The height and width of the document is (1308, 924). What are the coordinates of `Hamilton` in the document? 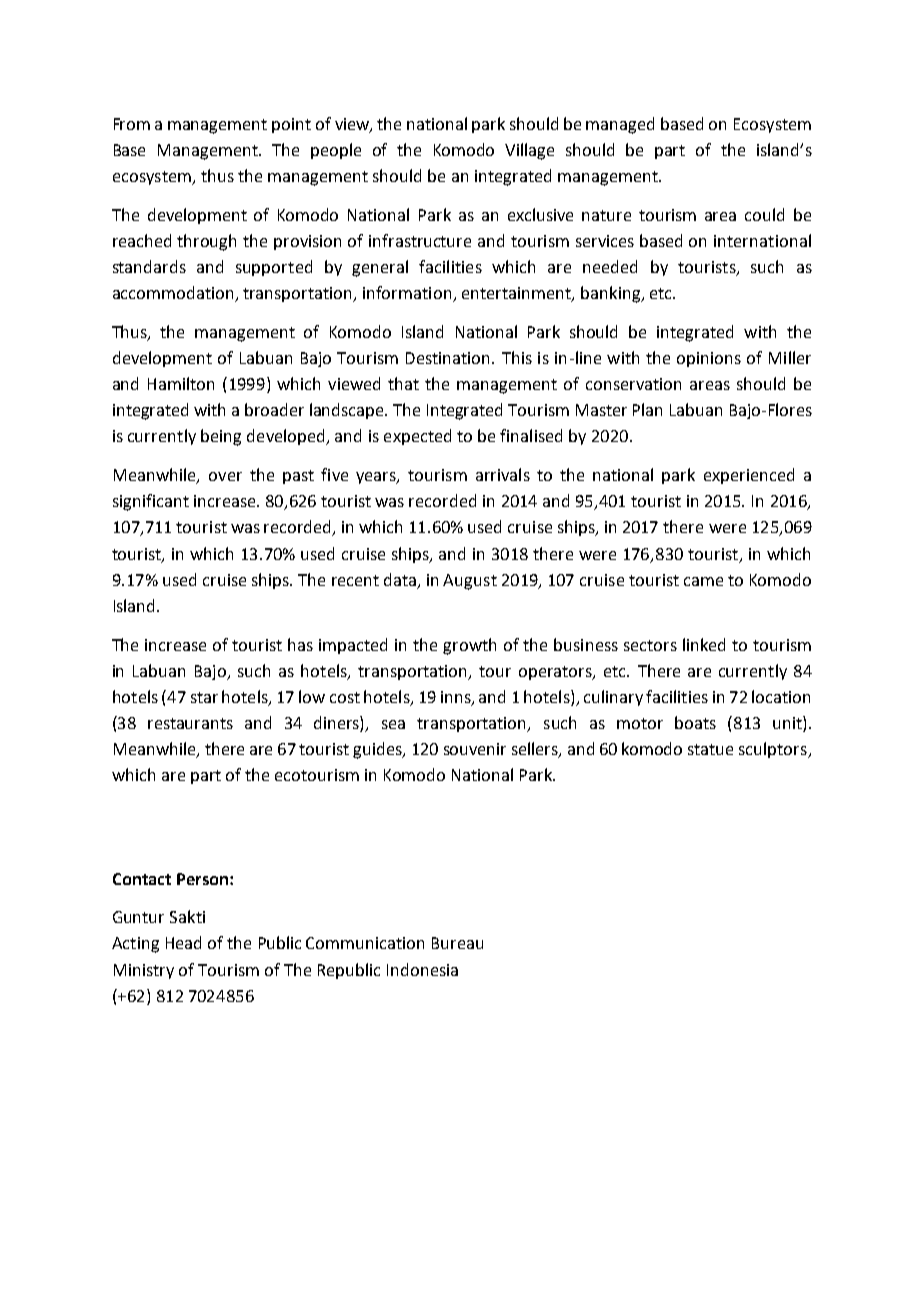 It's located at (181, 383).
